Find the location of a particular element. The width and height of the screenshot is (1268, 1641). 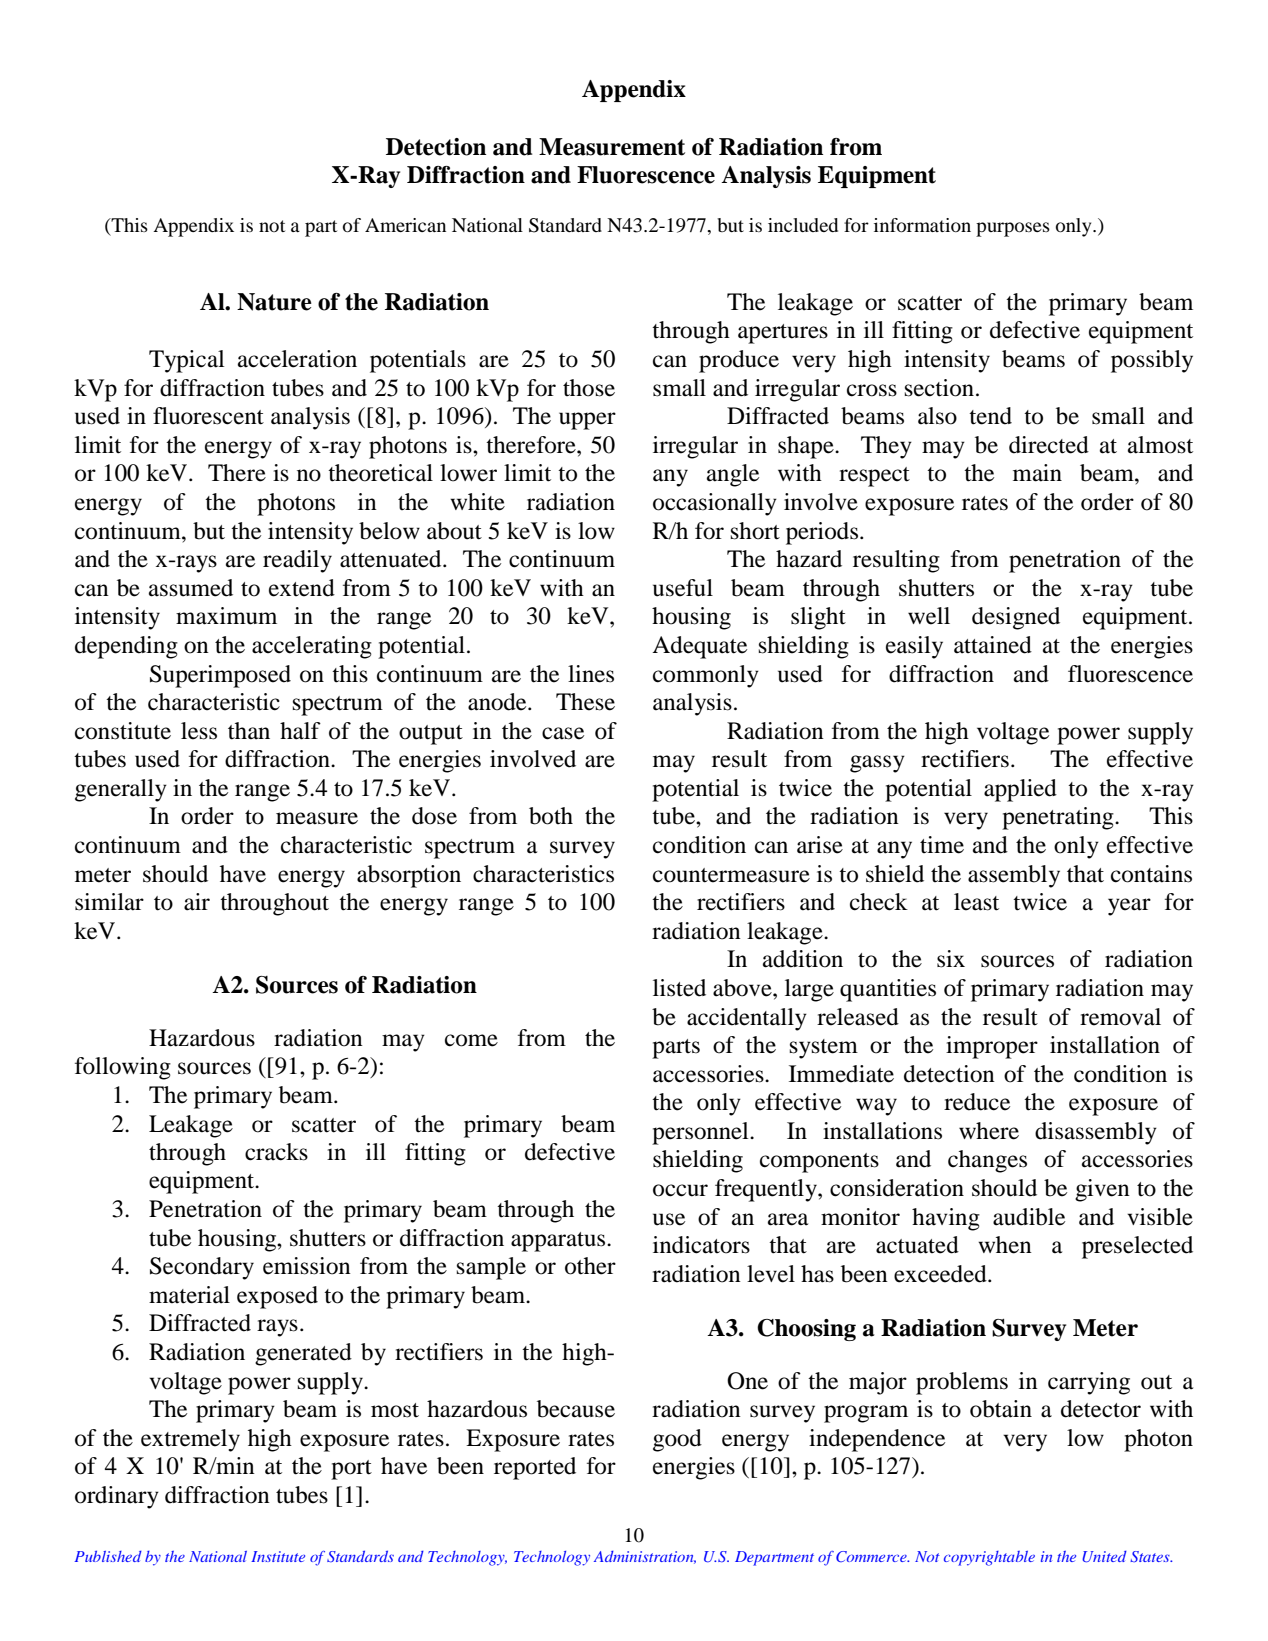

purposes is located at coordinates (1013, 229).
